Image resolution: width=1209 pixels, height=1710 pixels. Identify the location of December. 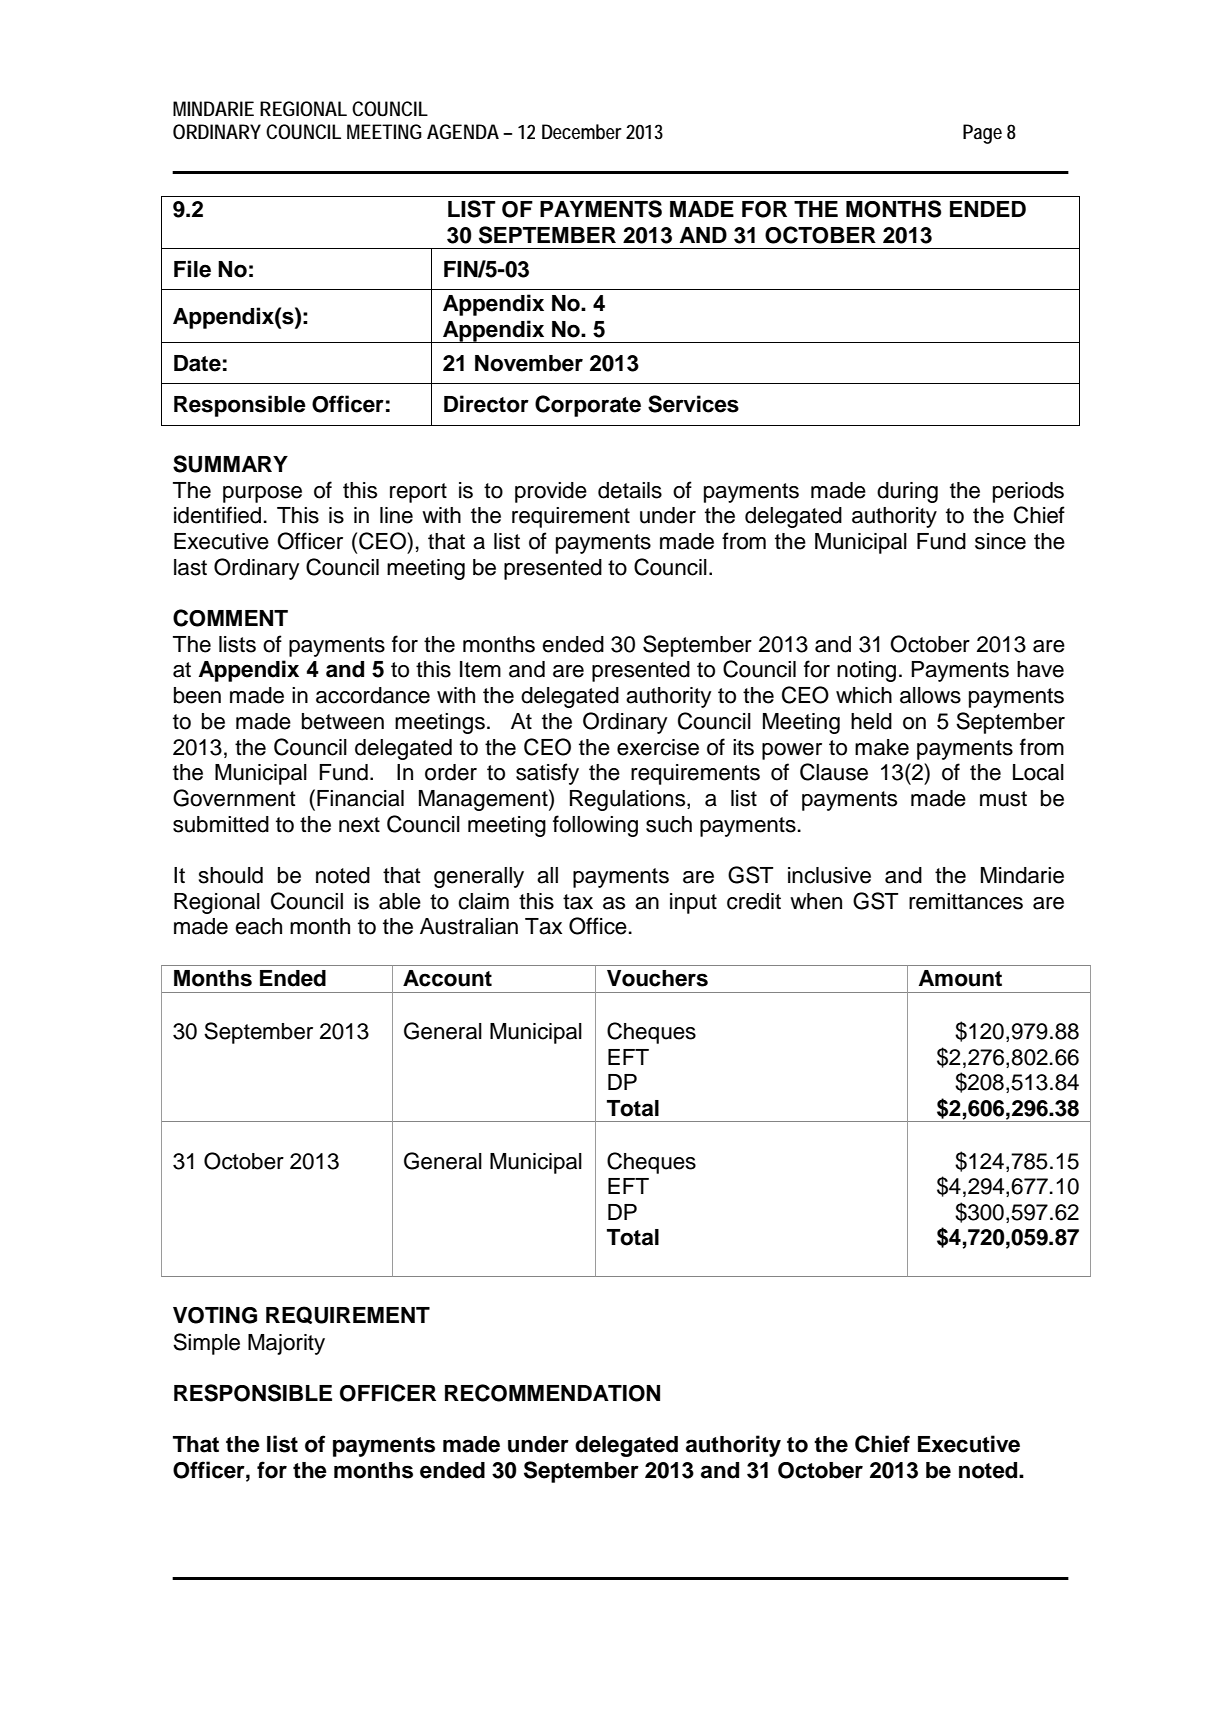
(582, 132).
